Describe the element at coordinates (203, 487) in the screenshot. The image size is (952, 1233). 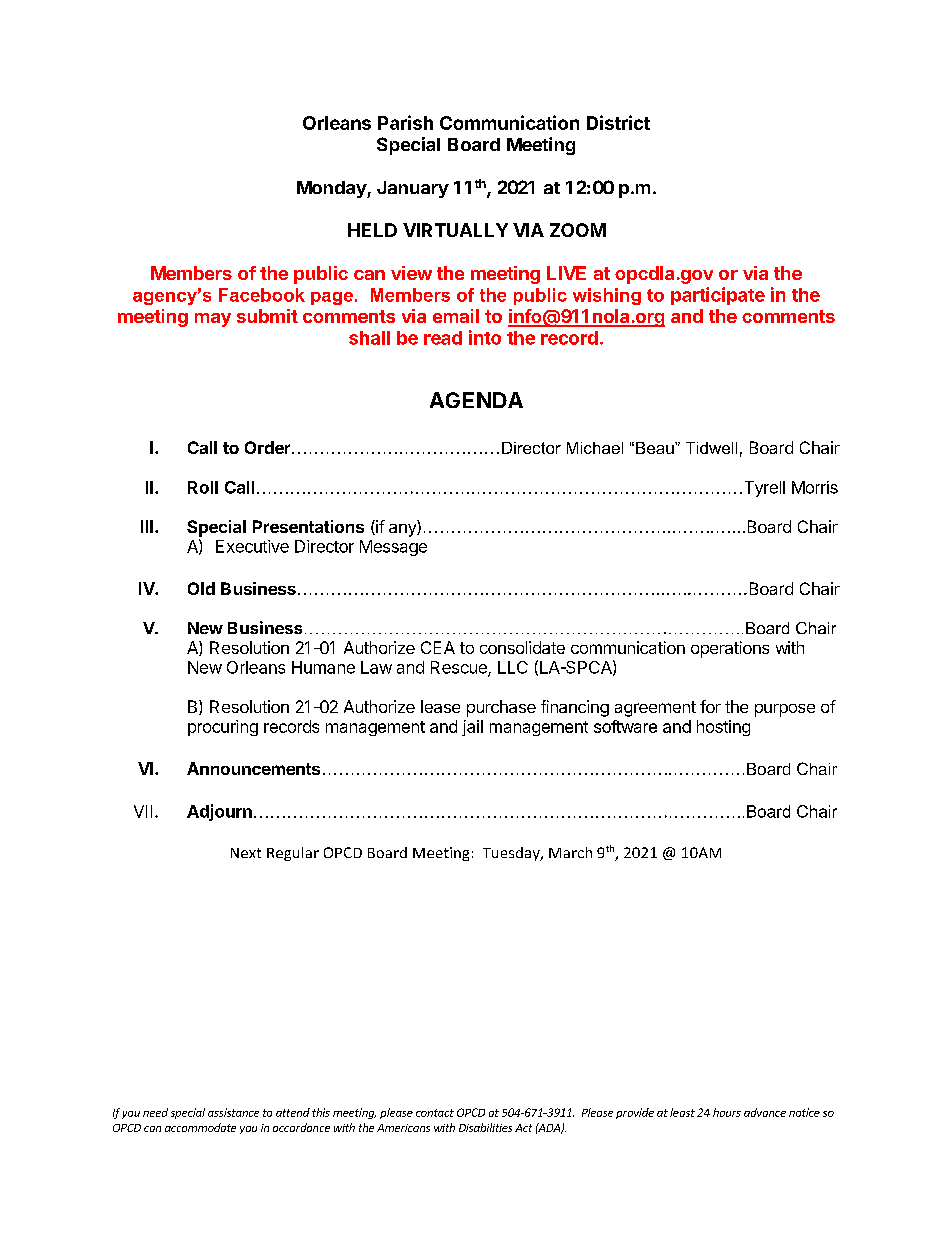
I see `Roll` at that location.
